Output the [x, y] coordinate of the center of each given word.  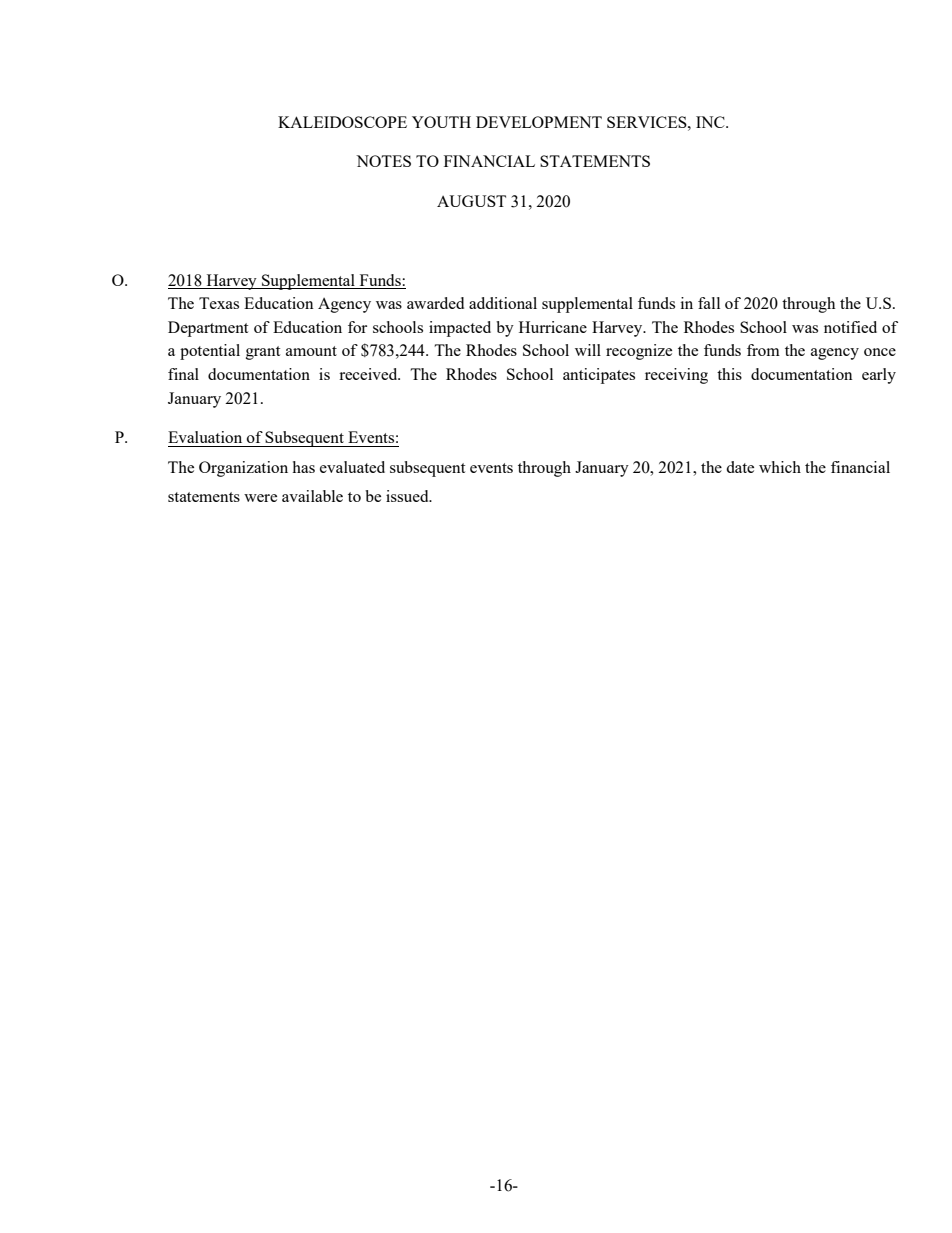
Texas [219, 303]
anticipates [599, 376]
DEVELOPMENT [539, 122]
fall [709, 303]
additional [503, 303]
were [260, 498]
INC [711, 122]
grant [263, 353]
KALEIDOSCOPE [342, 122]
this [729, 374]
